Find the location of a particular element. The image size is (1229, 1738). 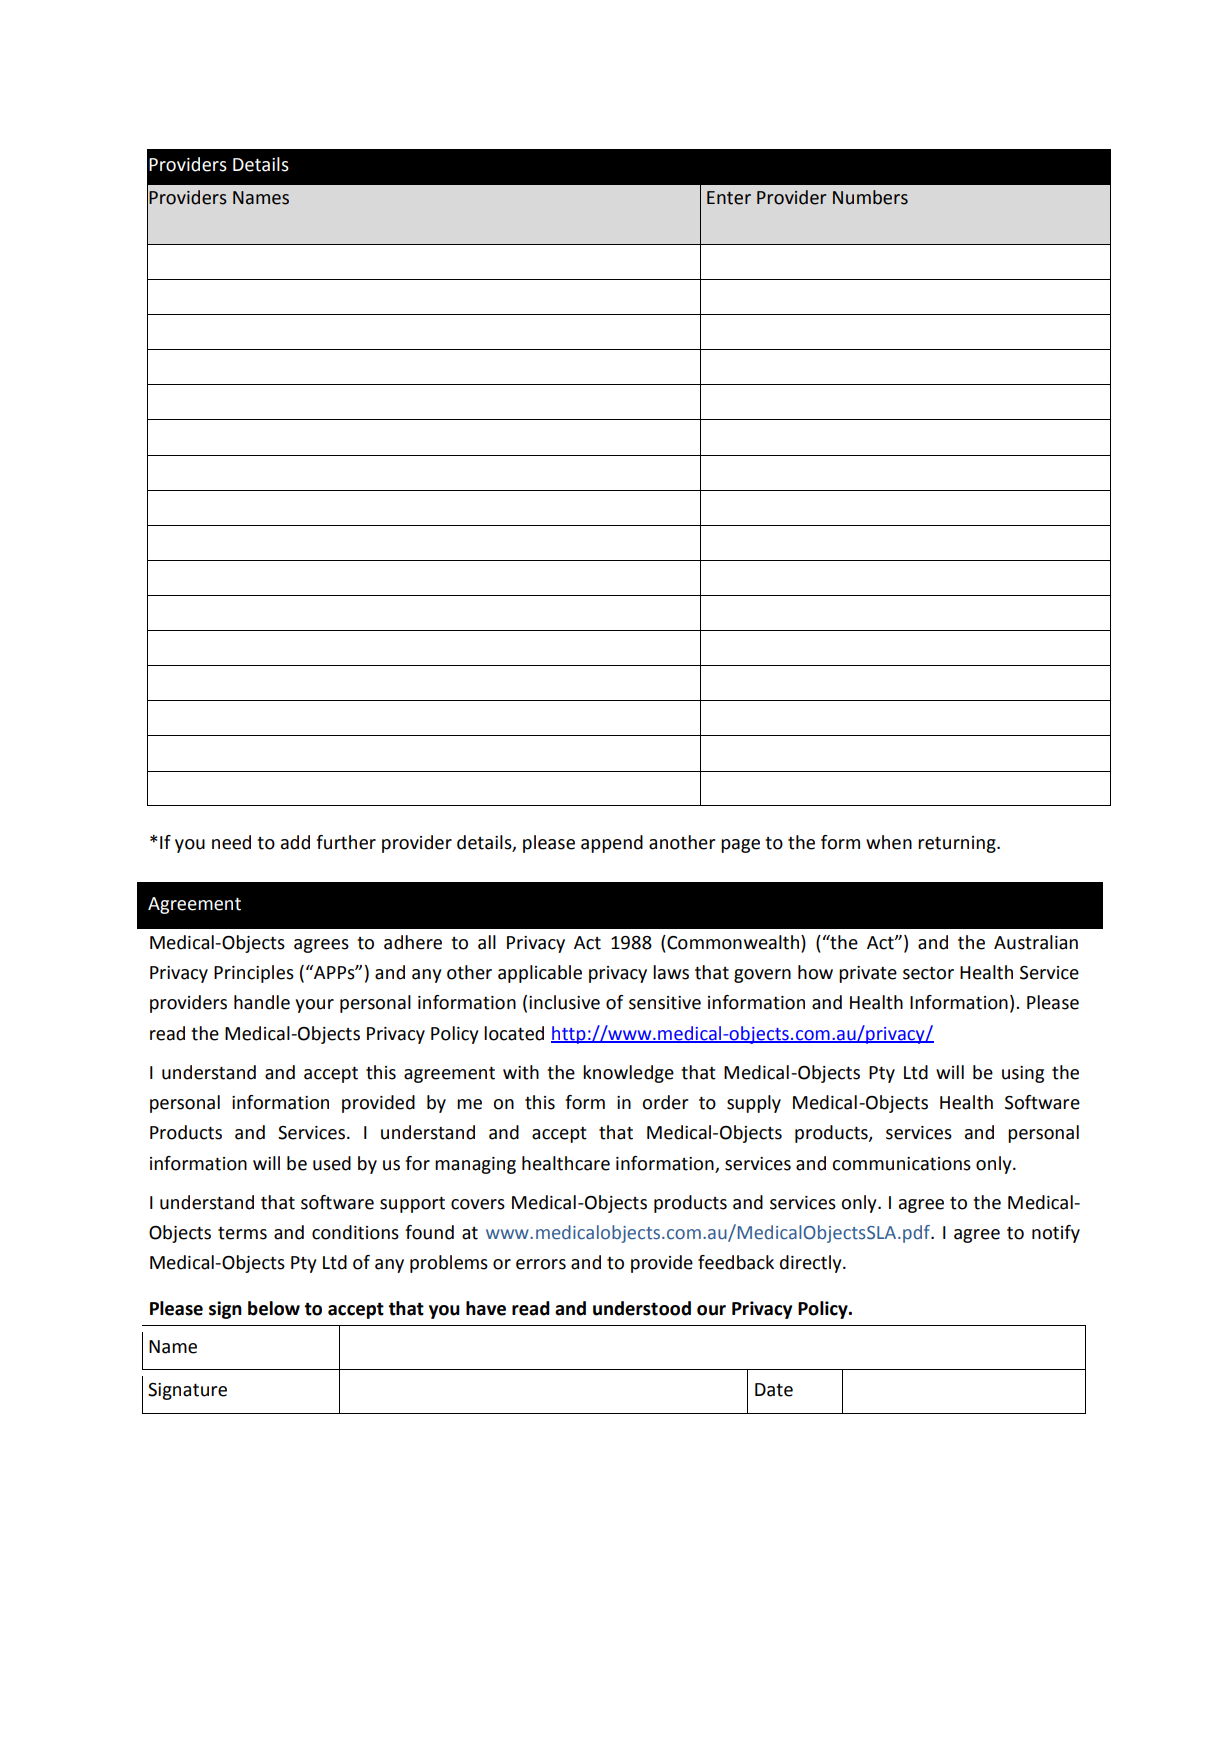

laws is located at coordinates (671, 972).
